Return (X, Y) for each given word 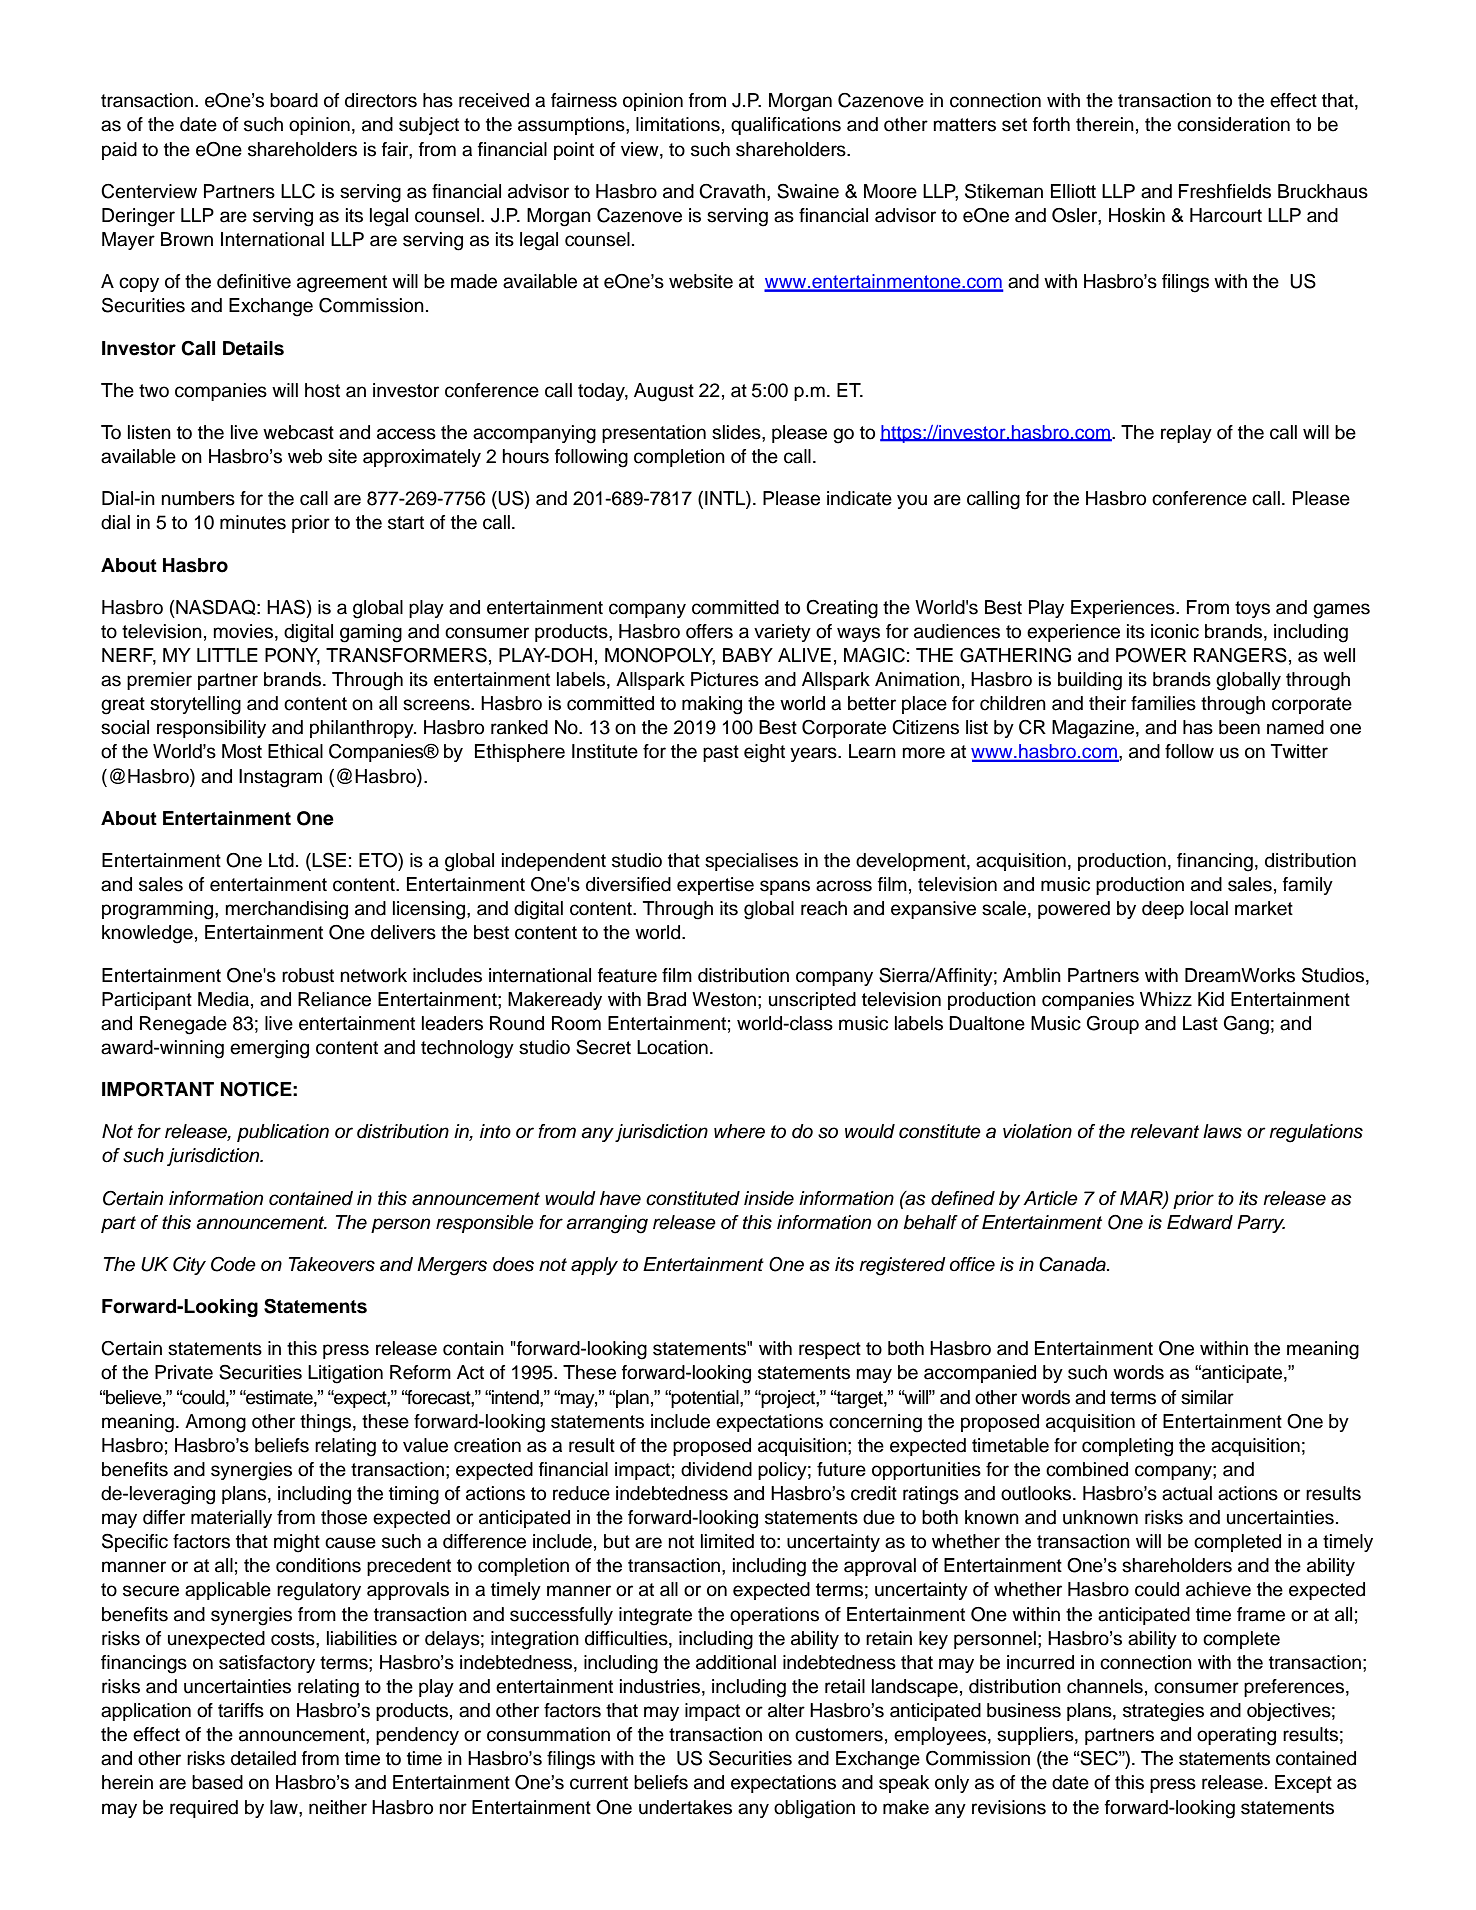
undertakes (685, 1807)
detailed (263, 1758)
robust (308, 975)
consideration (1233, 124)
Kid (1211, 999)
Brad (666, 999)
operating (1236, 1736)
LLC (298, 191)
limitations (678, 124)
